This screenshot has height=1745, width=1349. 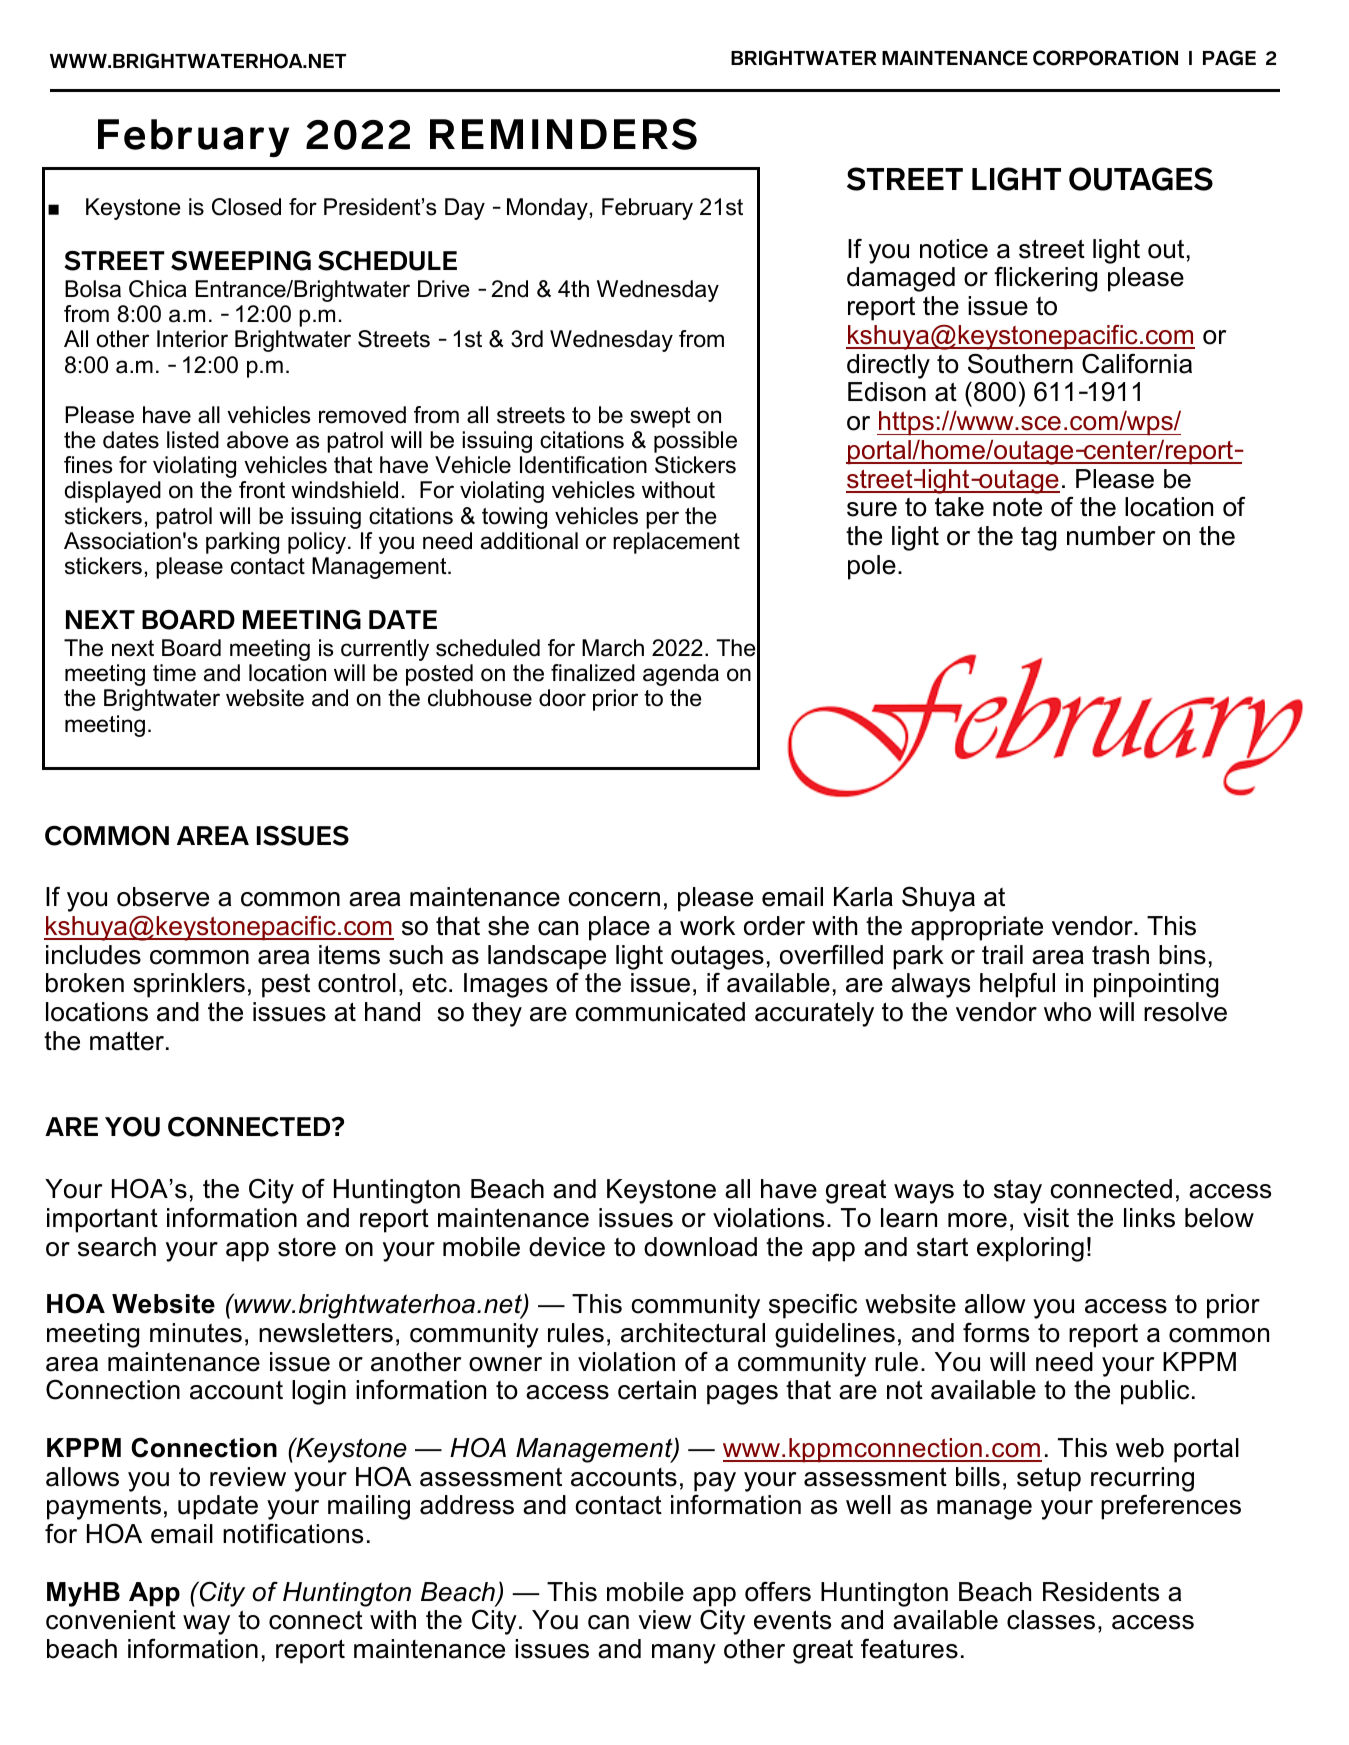 I want to click on convenient, so click(x=111, y=1620).
